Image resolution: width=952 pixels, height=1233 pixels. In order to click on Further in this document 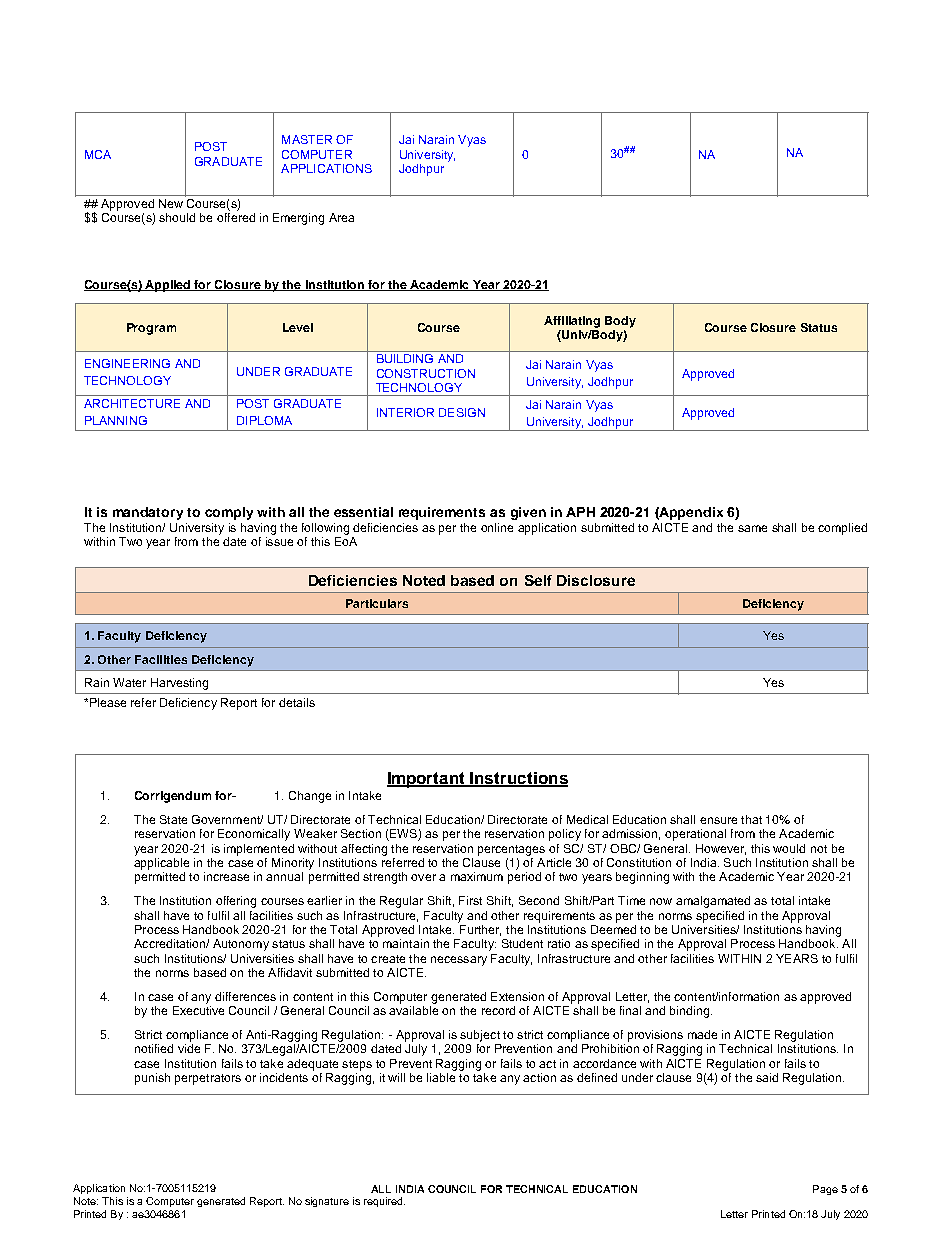, I will do `click(480, 930)`.
